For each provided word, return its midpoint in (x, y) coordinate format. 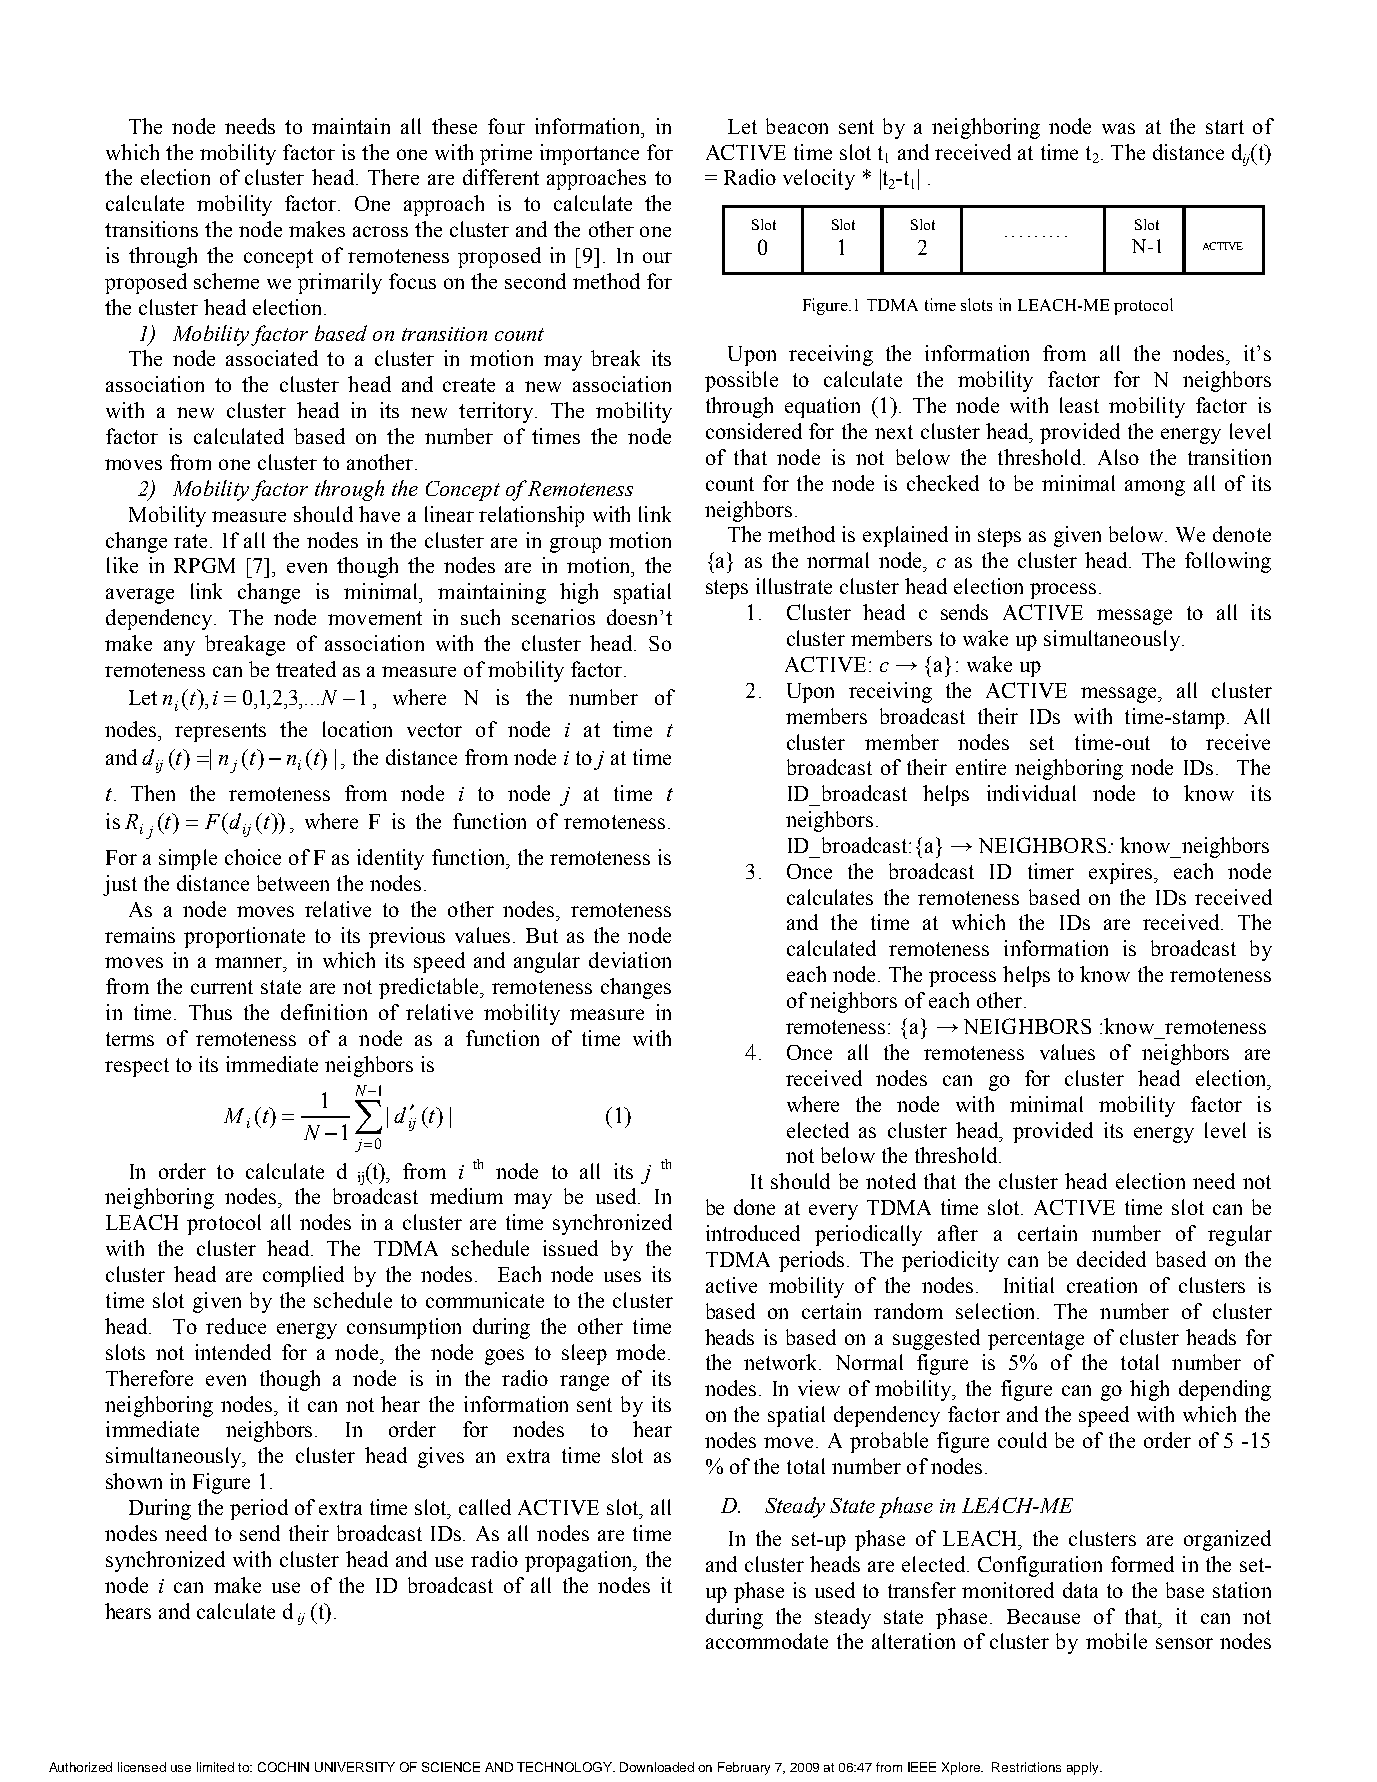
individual (1031, 793)
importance (589, 154)
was (1118, 128)
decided (1111, 1259)
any (179, 648)
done (754, 1207)
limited (215, 1767)
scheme (226, 281)
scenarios (553, 617)
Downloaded (657, 1767)
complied (303, 1276)
